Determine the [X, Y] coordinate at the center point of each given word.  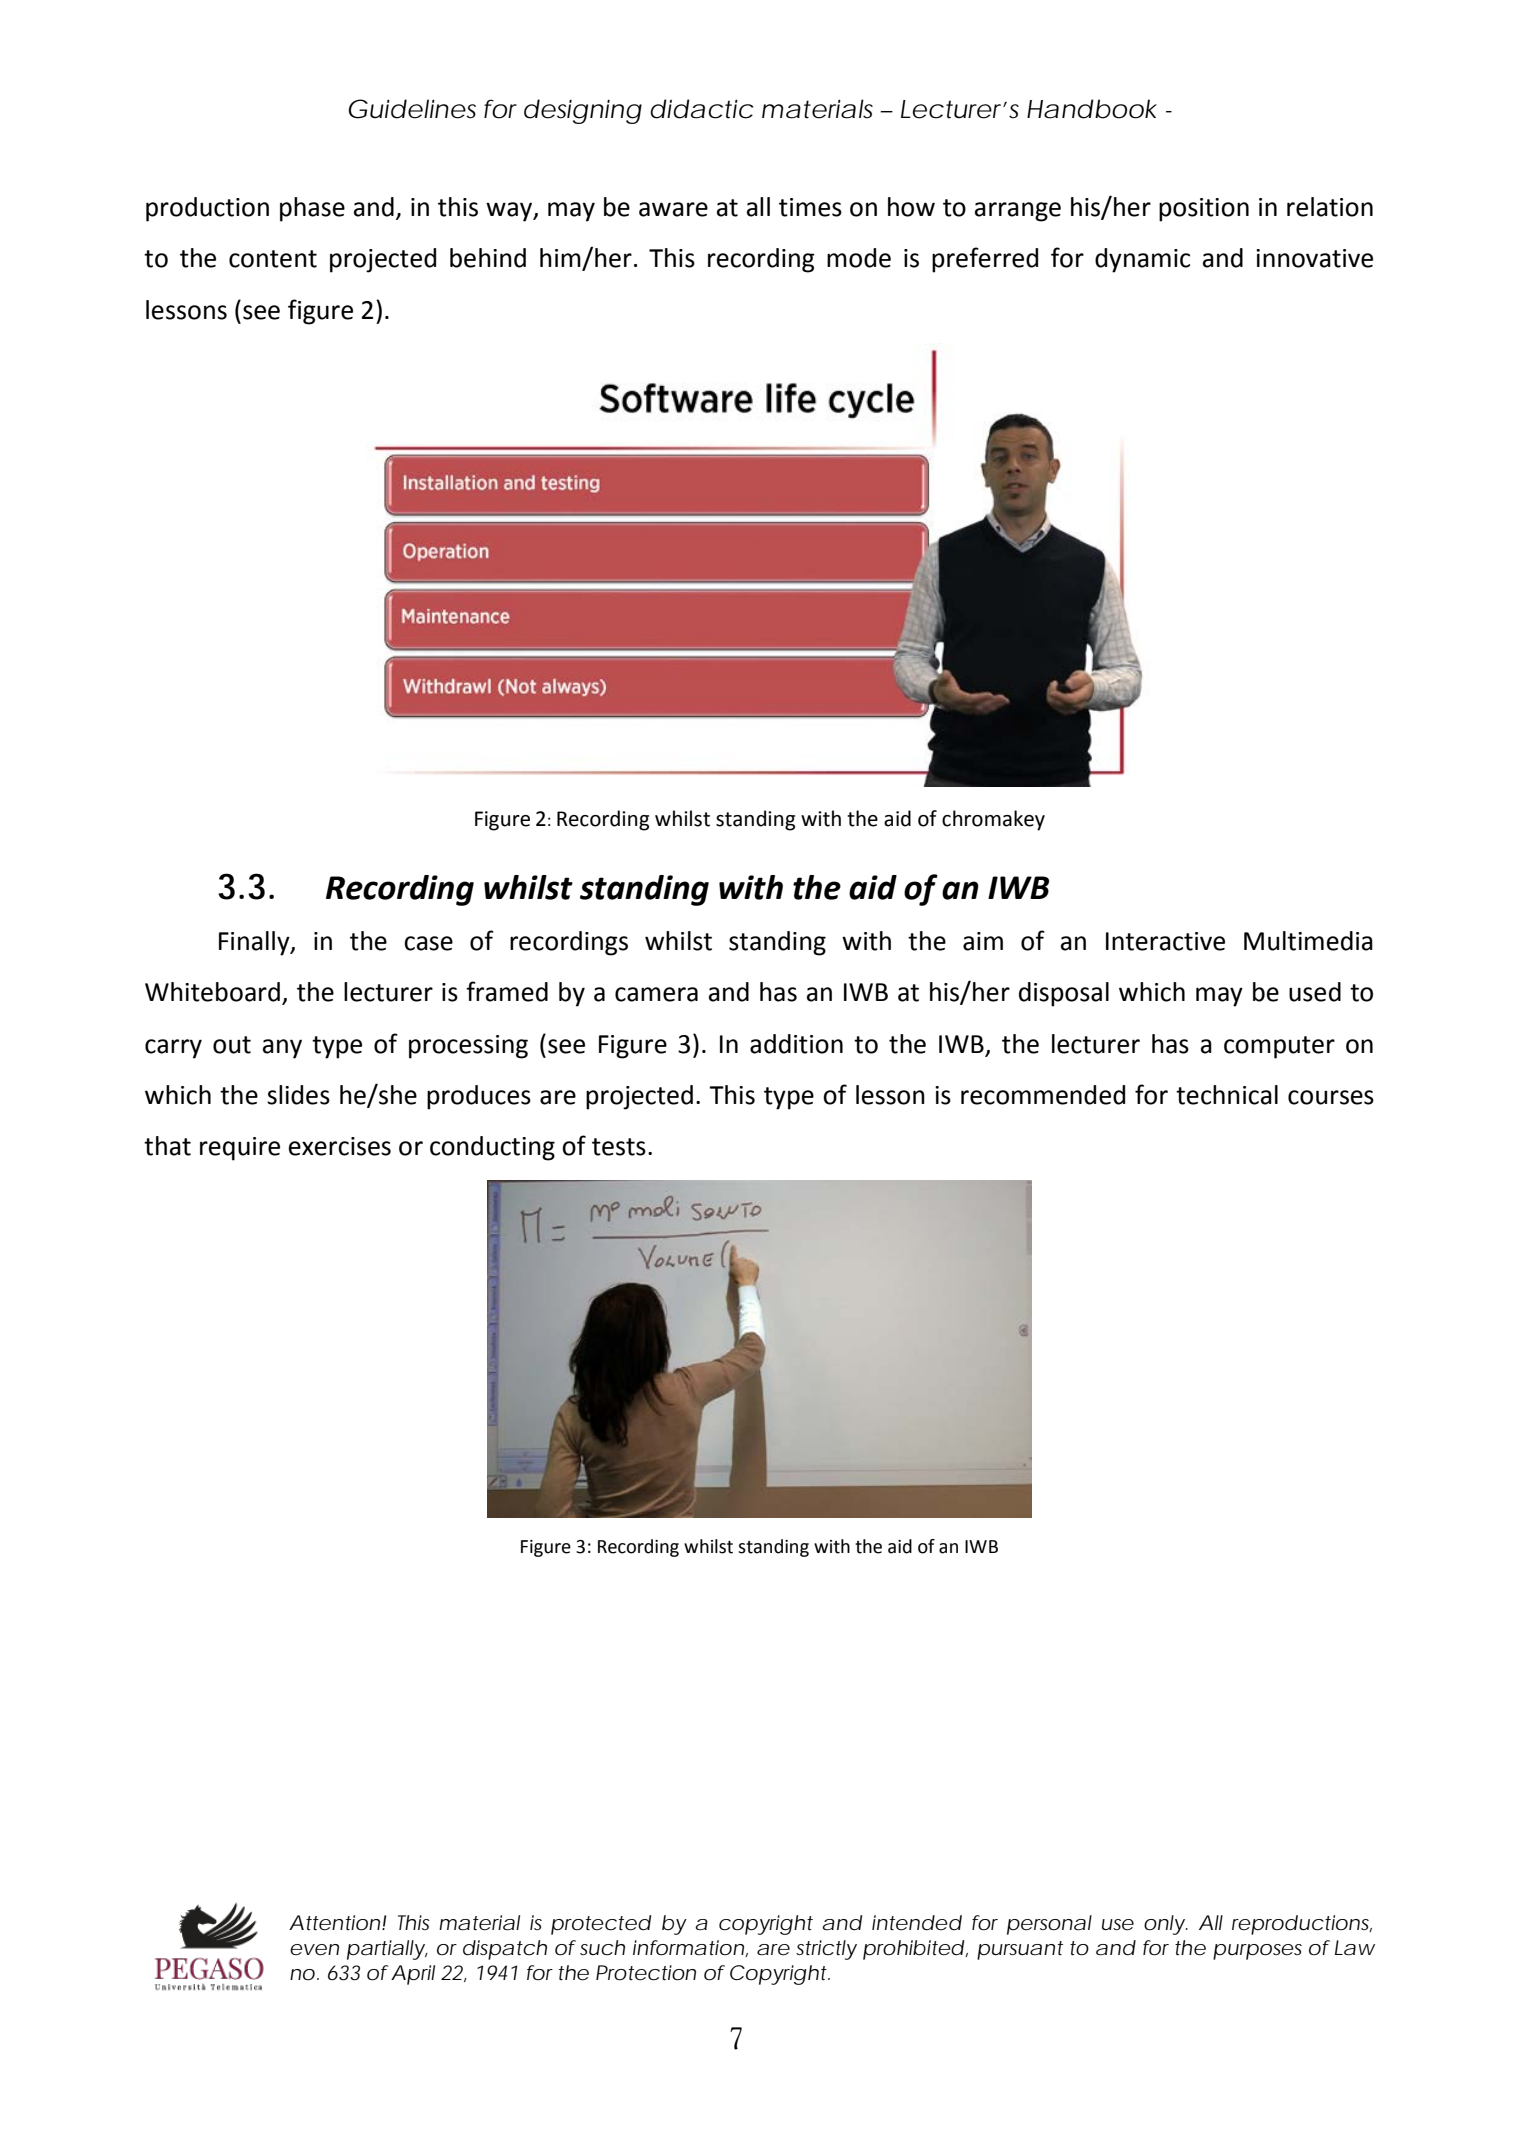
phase [312, 209]
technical [1227, 1095]
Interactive [1165, 941]
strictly [826, 1950]
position [1204, 210]
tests [619, 1147]
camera [656, 994]
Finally [255, 943]
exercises [340, 1146]
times [810, 207]
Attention [334, 1923]
